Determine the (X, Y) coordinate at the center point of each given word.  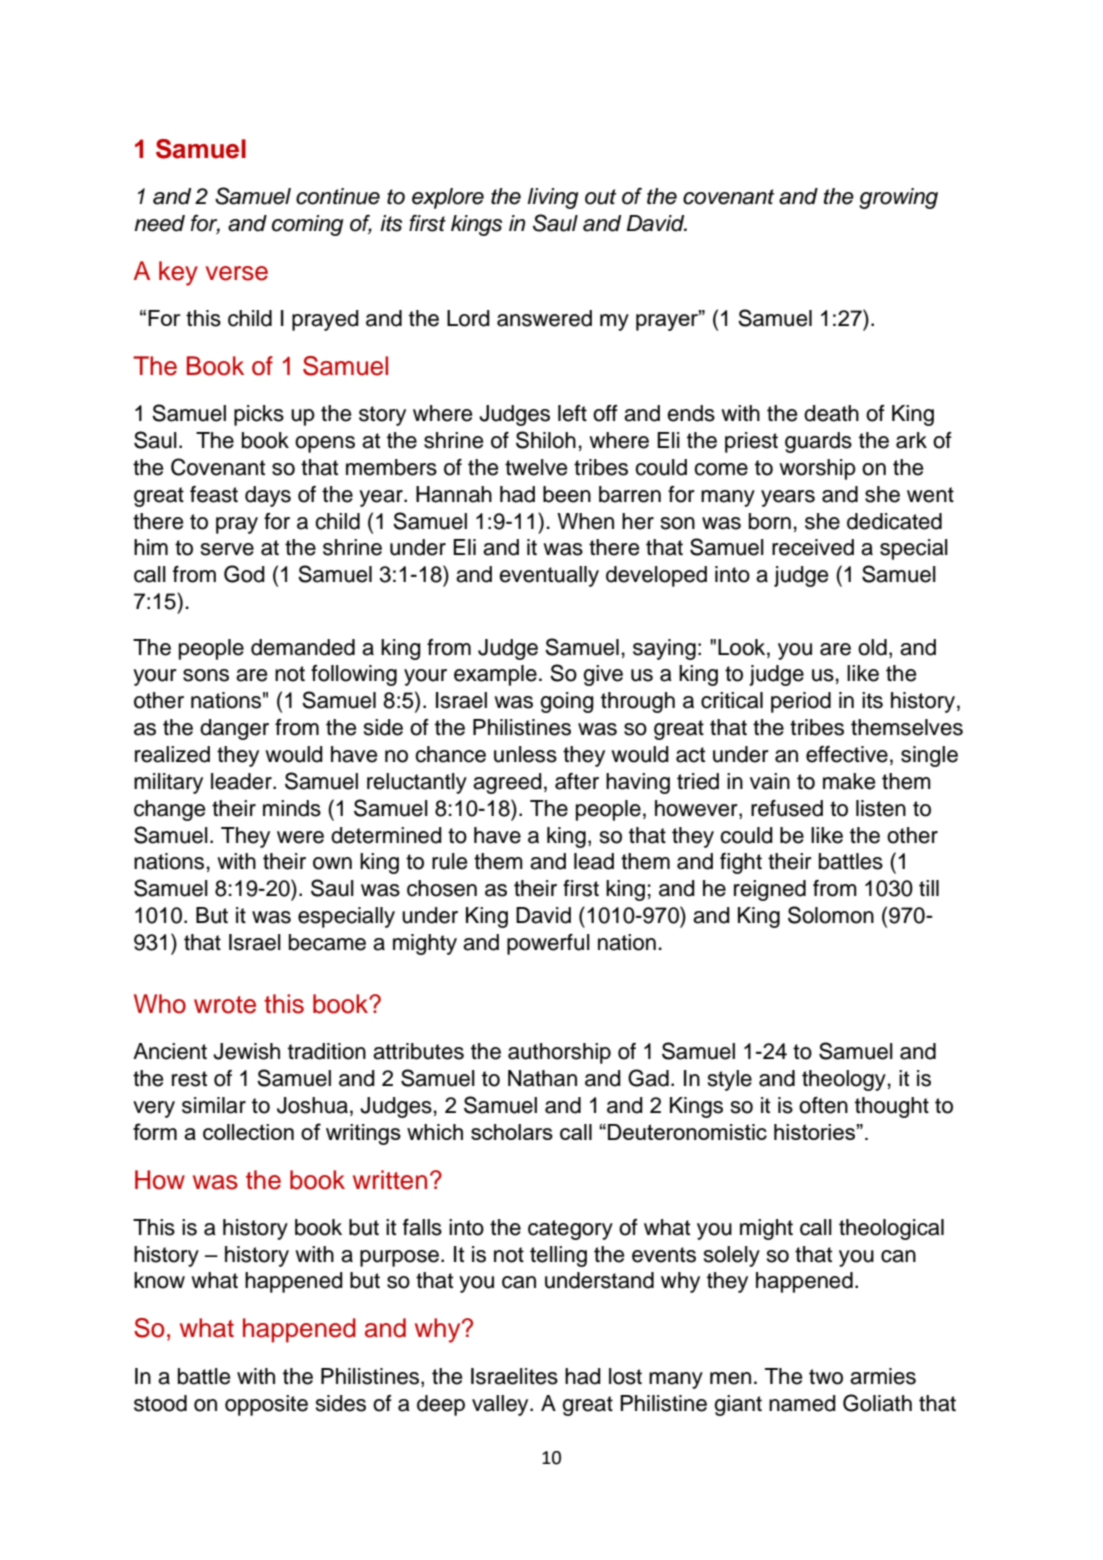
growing (898, 198)
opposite (266, 1405)
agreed (507, 783)
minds (292, 808)
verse (237, 273)
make (849, 781)
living (552, 198)
